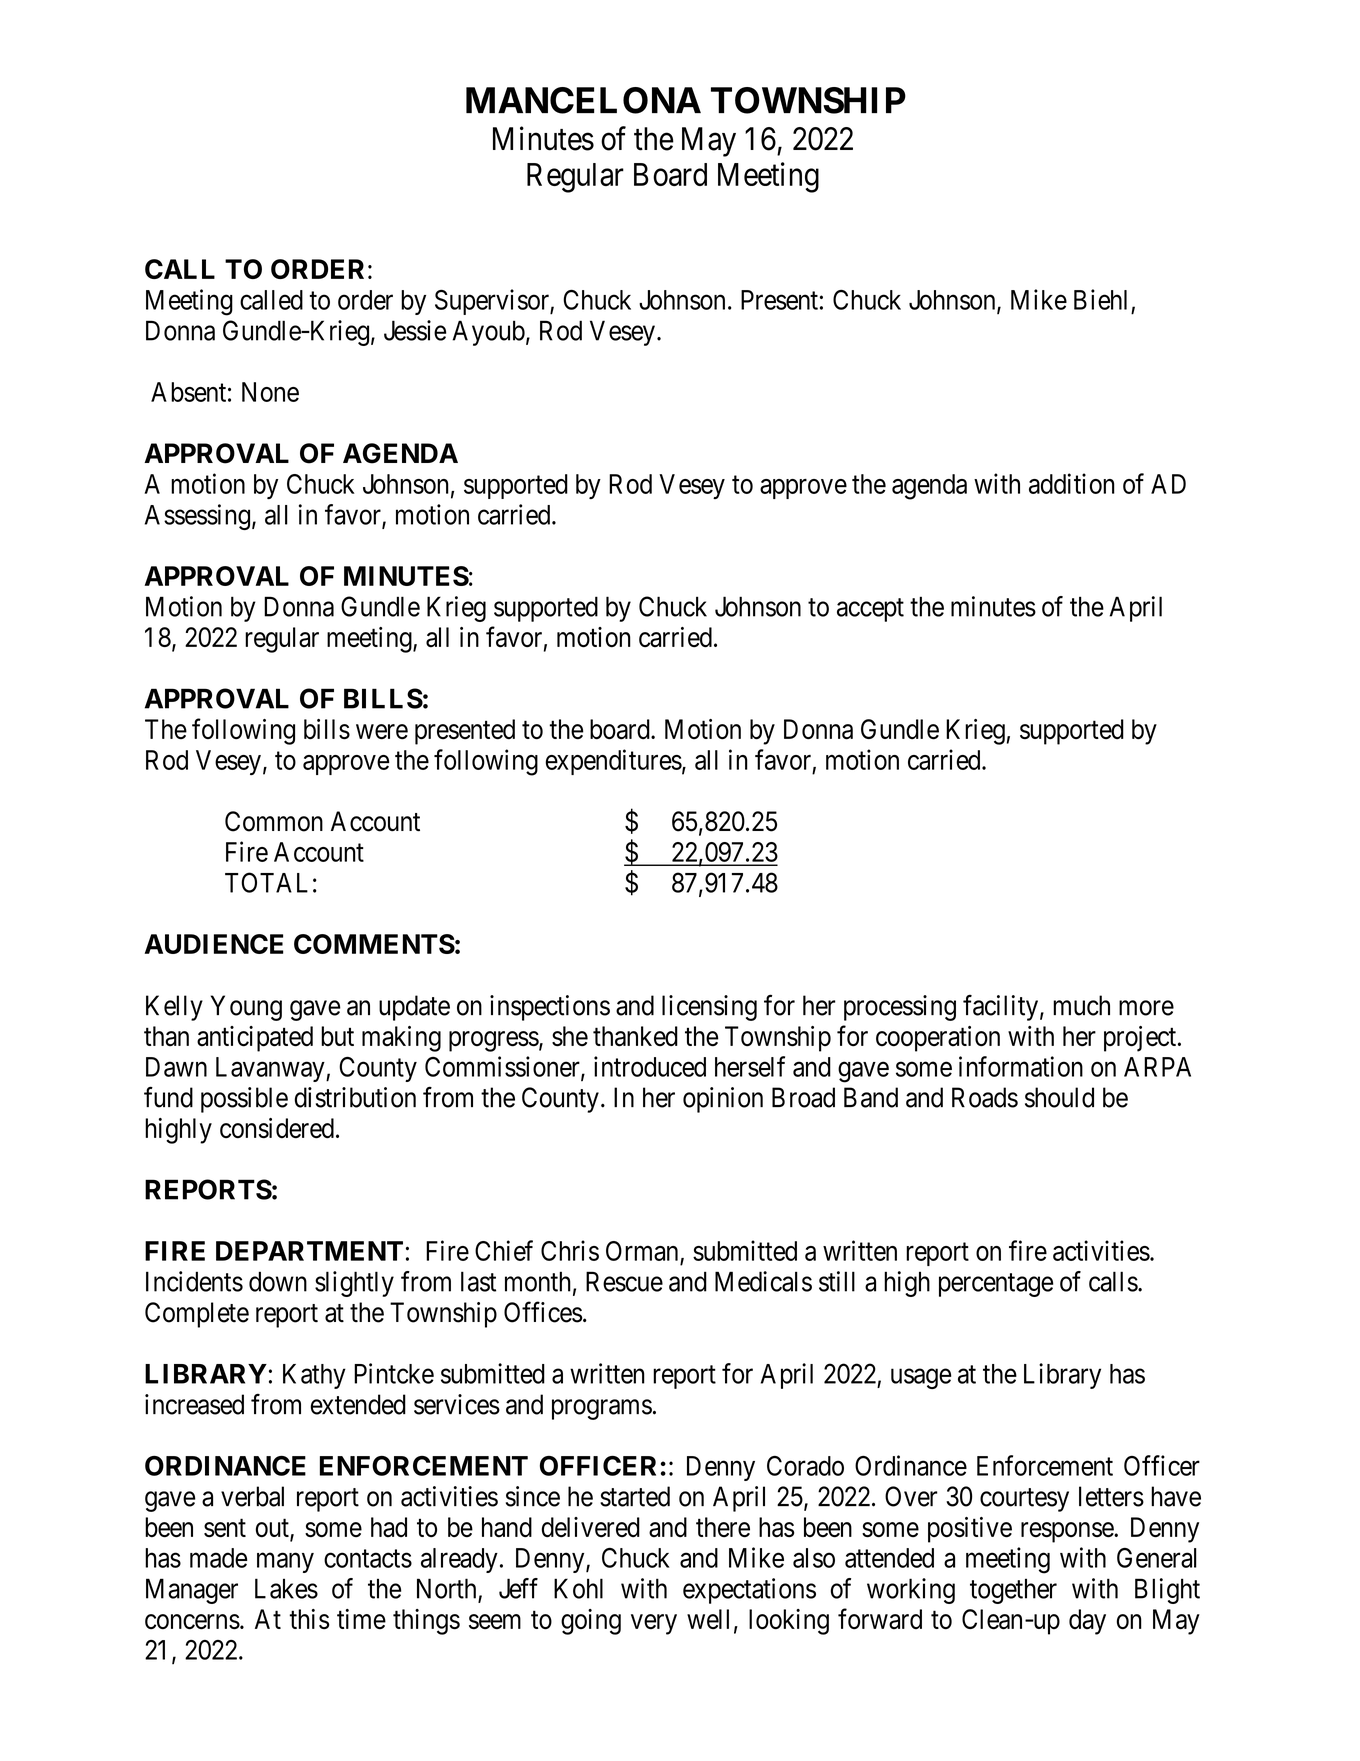 Image resolution: width=1360 pixels, height=1761 pixels. Describe the element at coordinates (246, 1008) in the document. I see `Young` at that location.
